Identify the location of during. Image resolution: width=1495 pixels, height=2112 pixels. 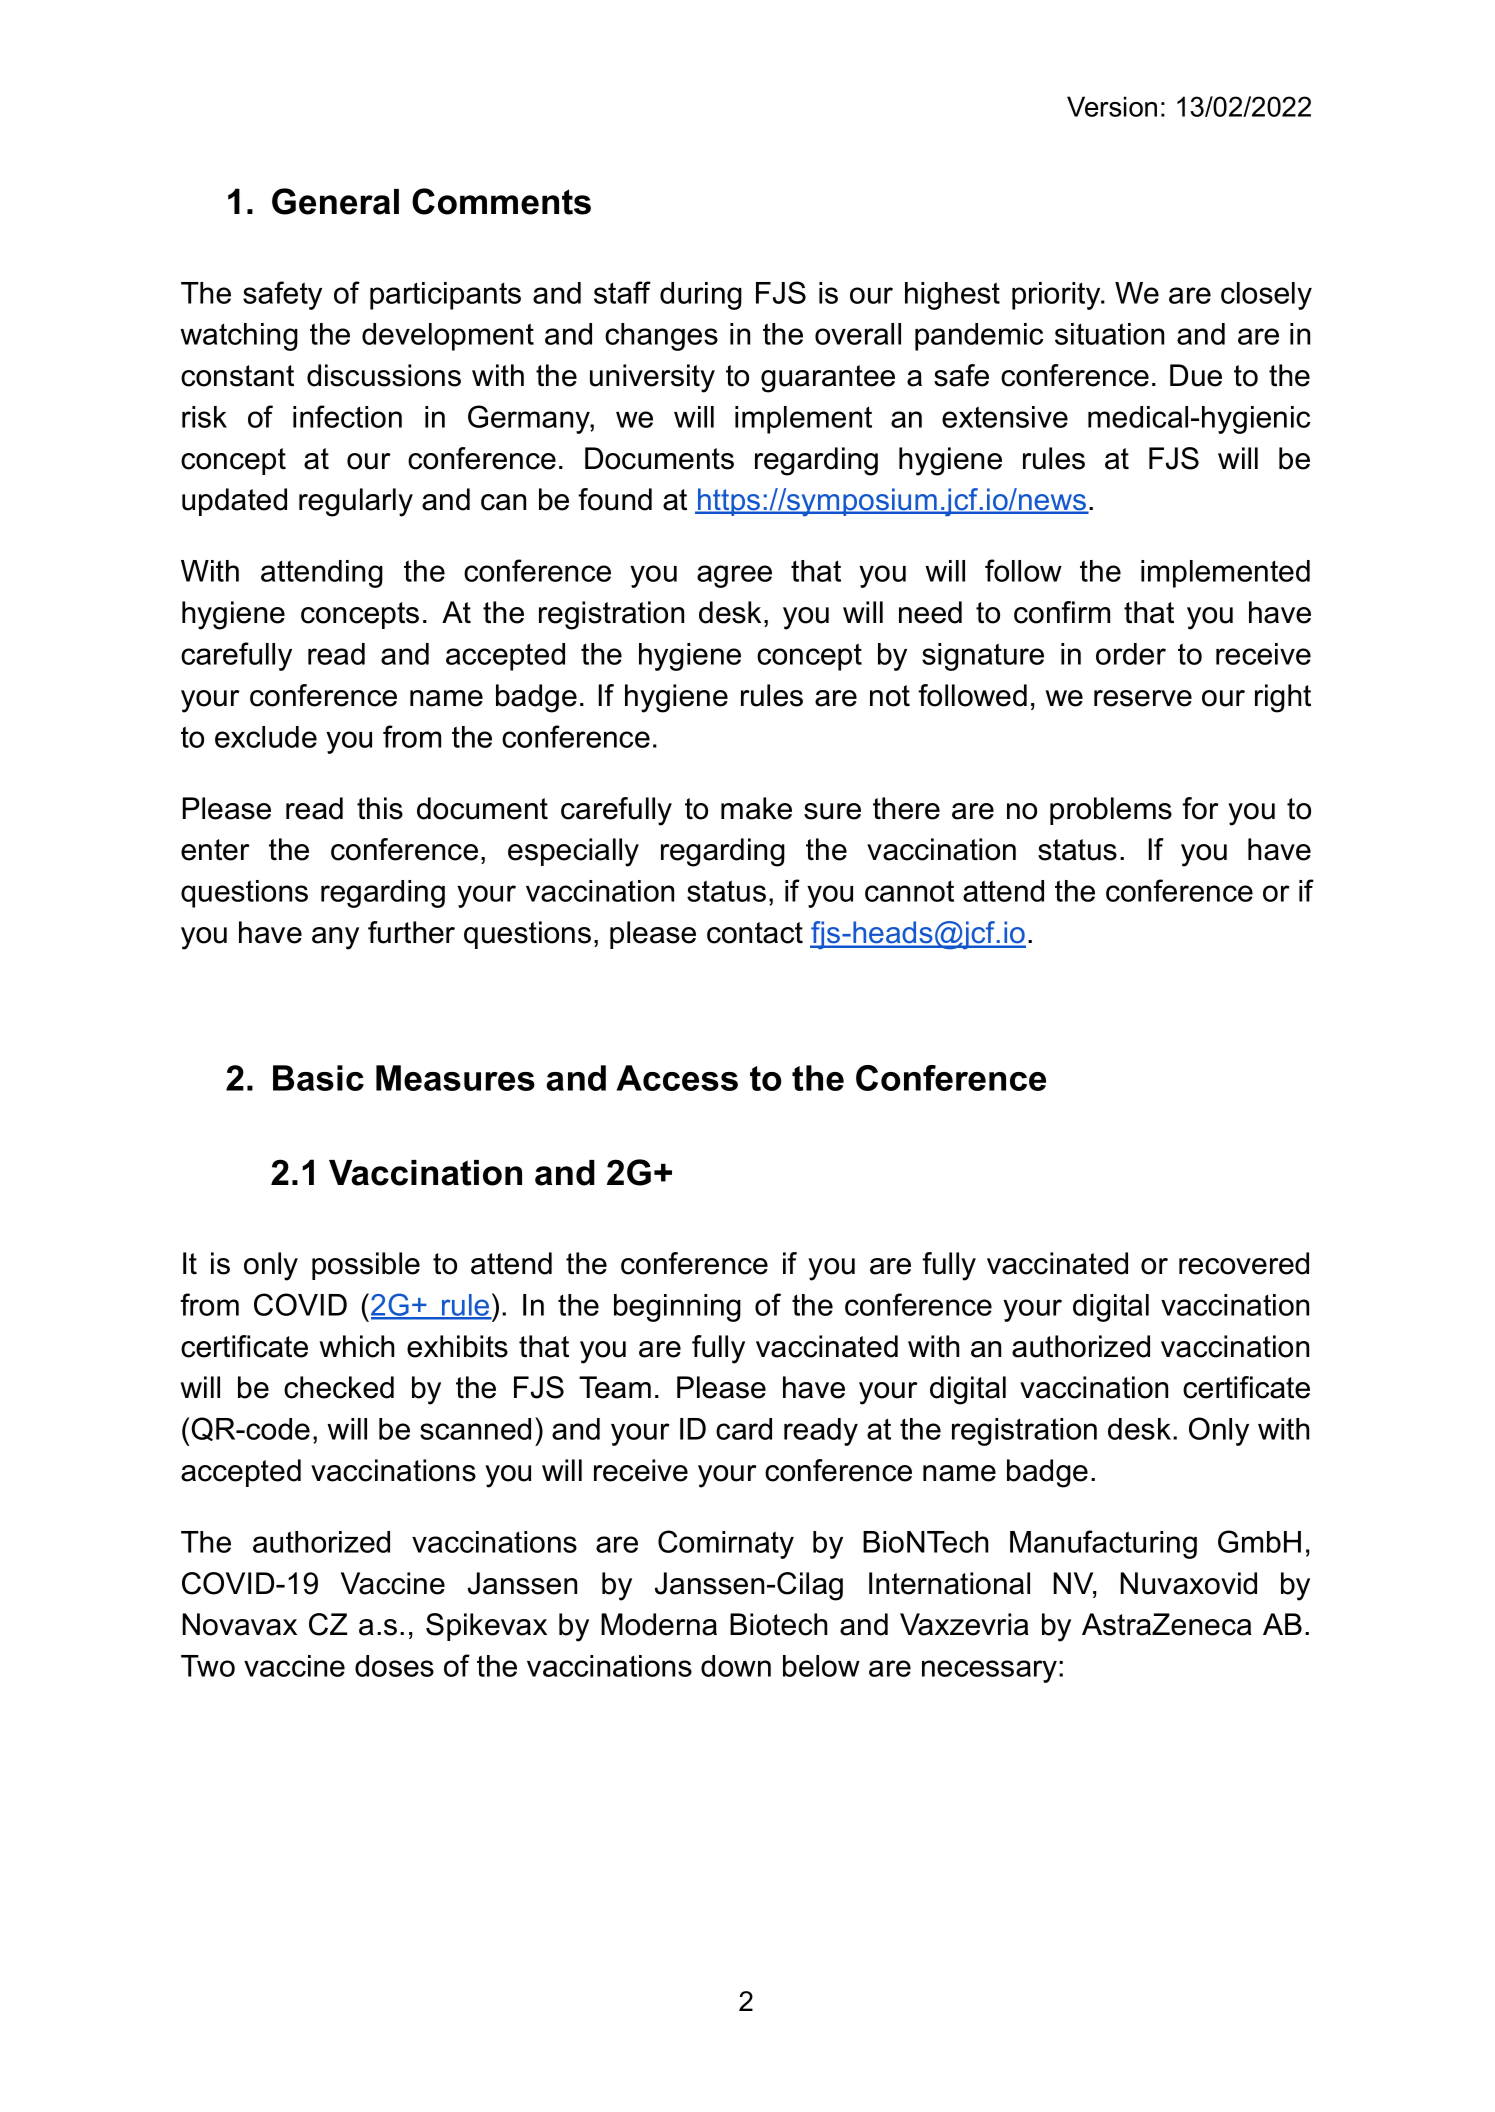
(701, 296).
